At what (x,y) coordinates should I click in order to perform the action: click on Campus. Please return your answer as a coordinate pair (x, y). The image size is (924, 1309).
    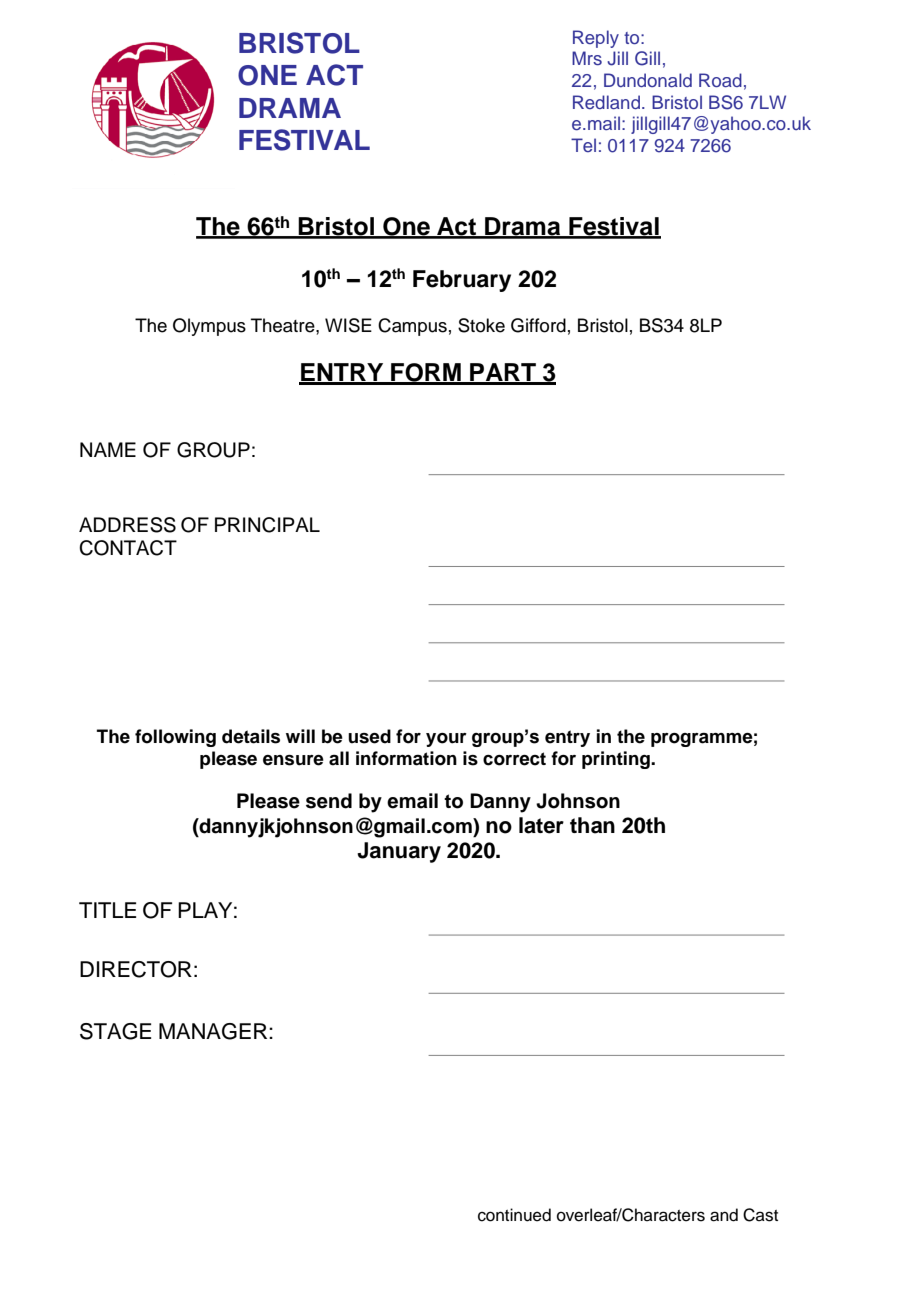
    Looking at the image, I should click on (412, 327).
